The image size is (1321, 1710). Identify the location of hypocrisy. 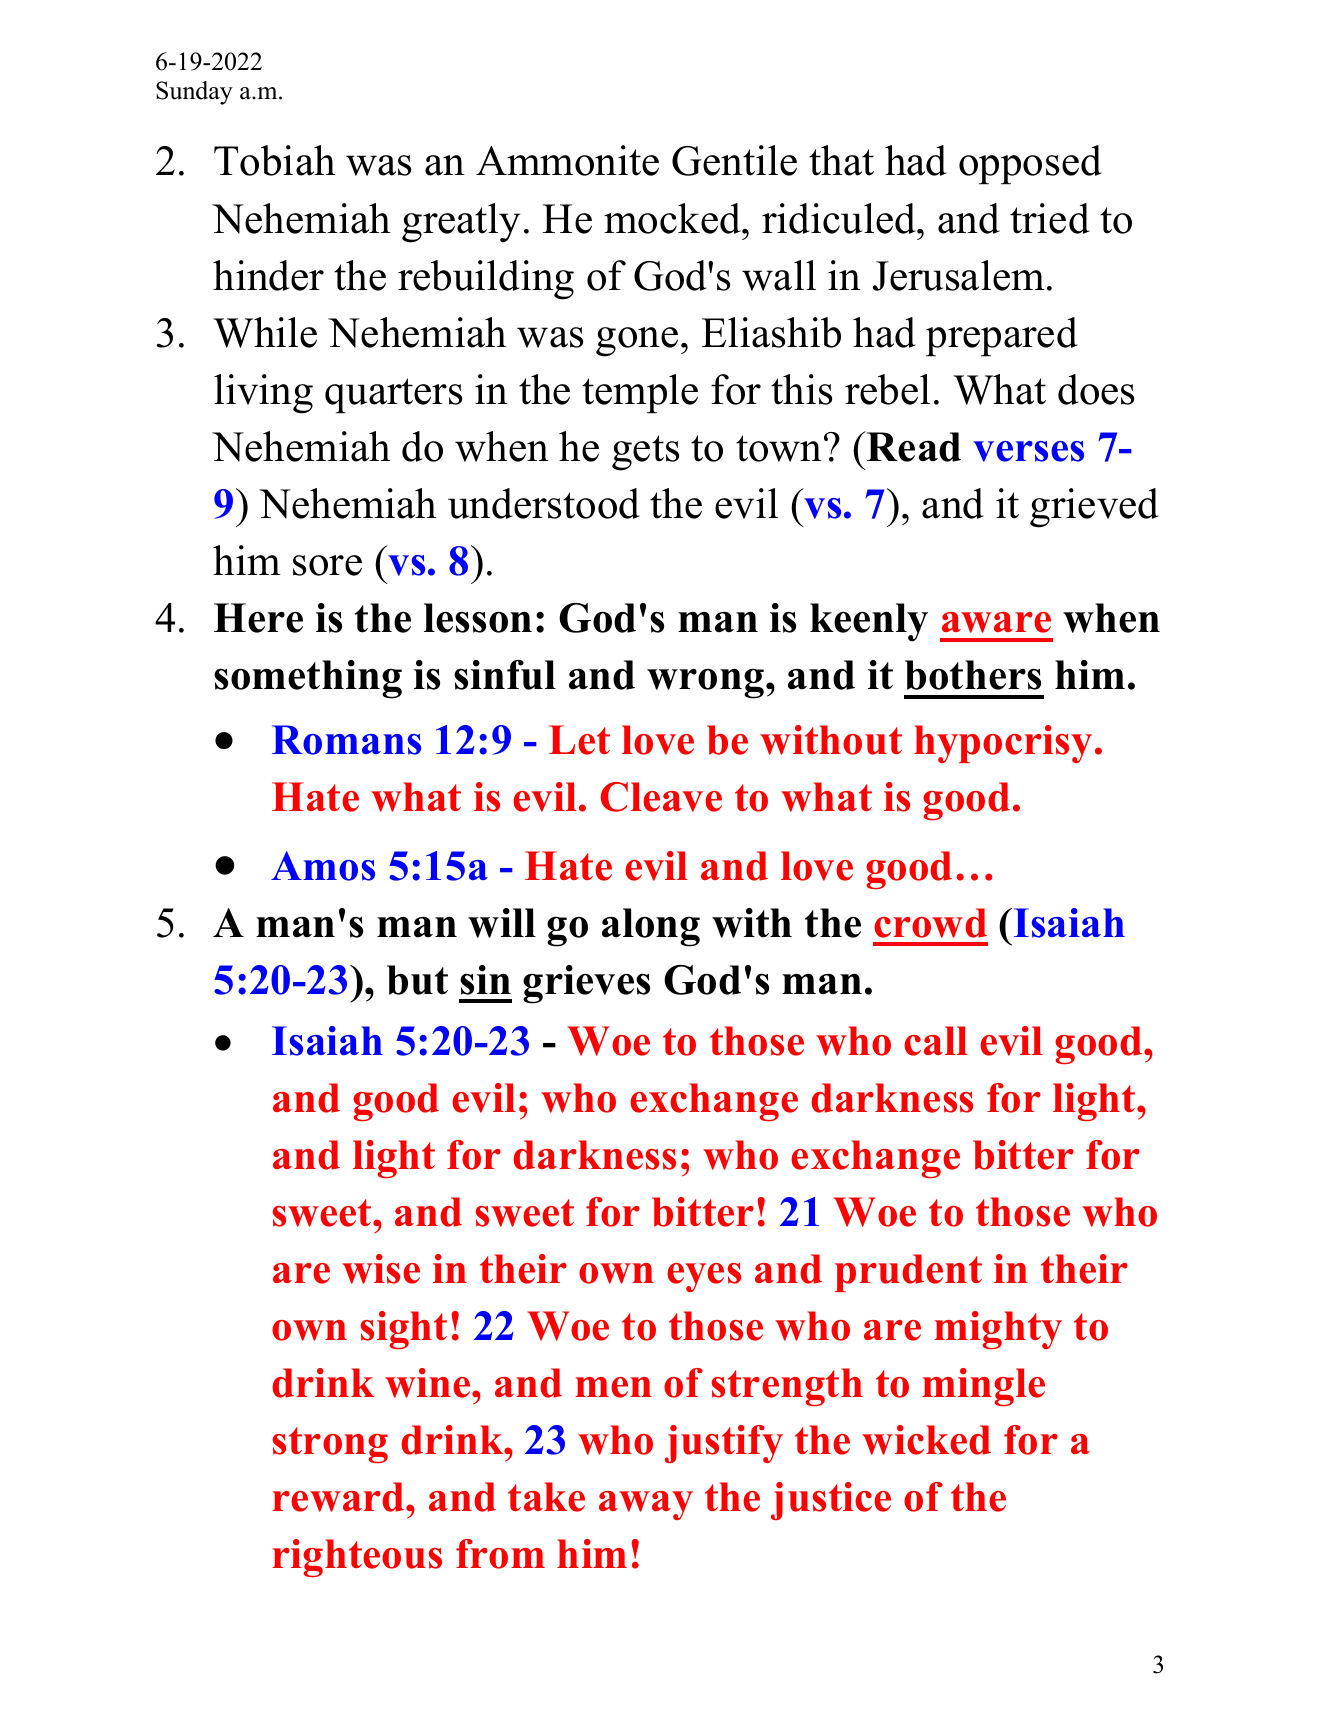
(1003, 744).
